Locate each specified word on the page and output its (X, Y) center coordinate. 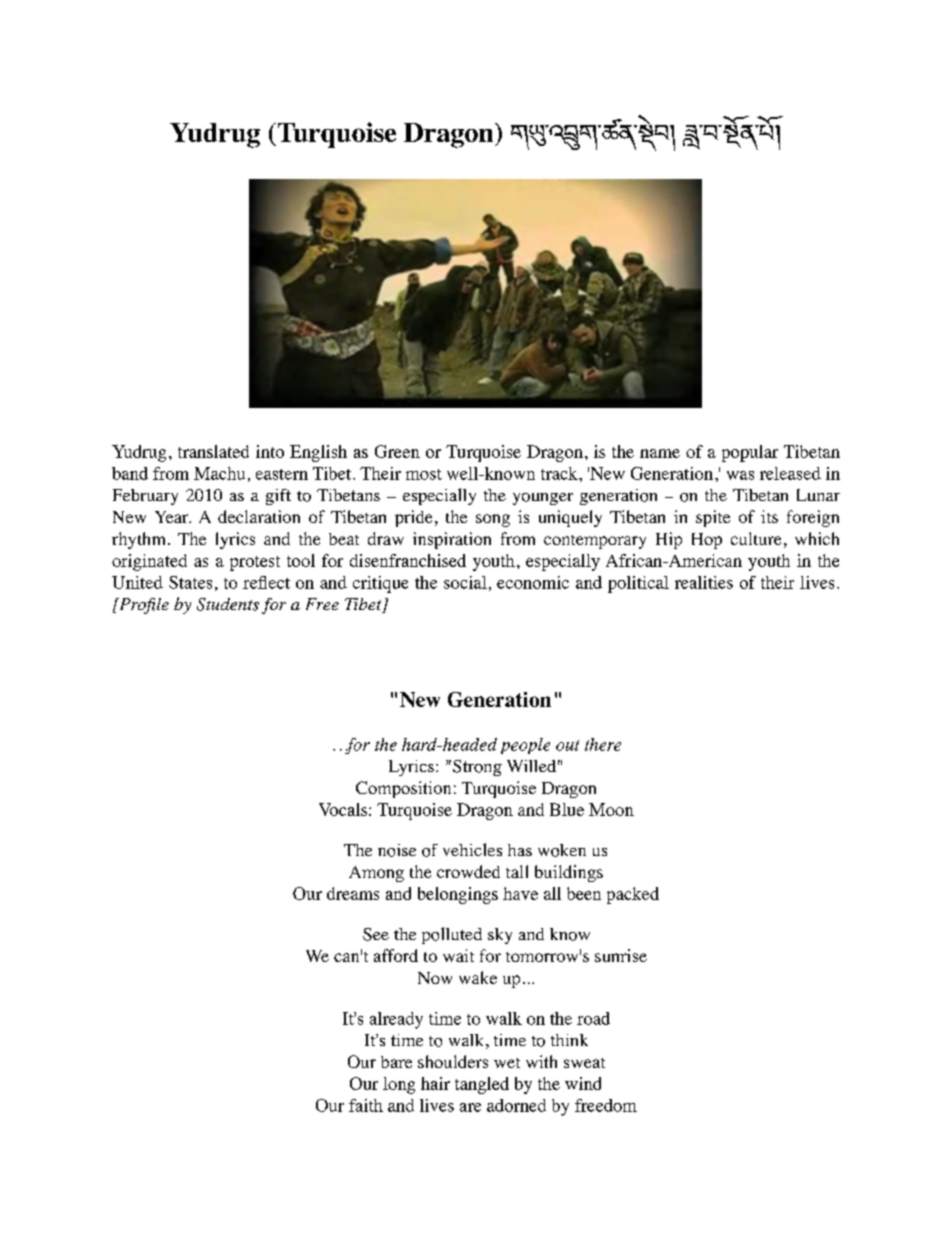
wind (583, 1083)
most (424, 474)
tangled (482, 1085)
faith (366, 1105)
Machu (219, 473)
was (740, 475)
